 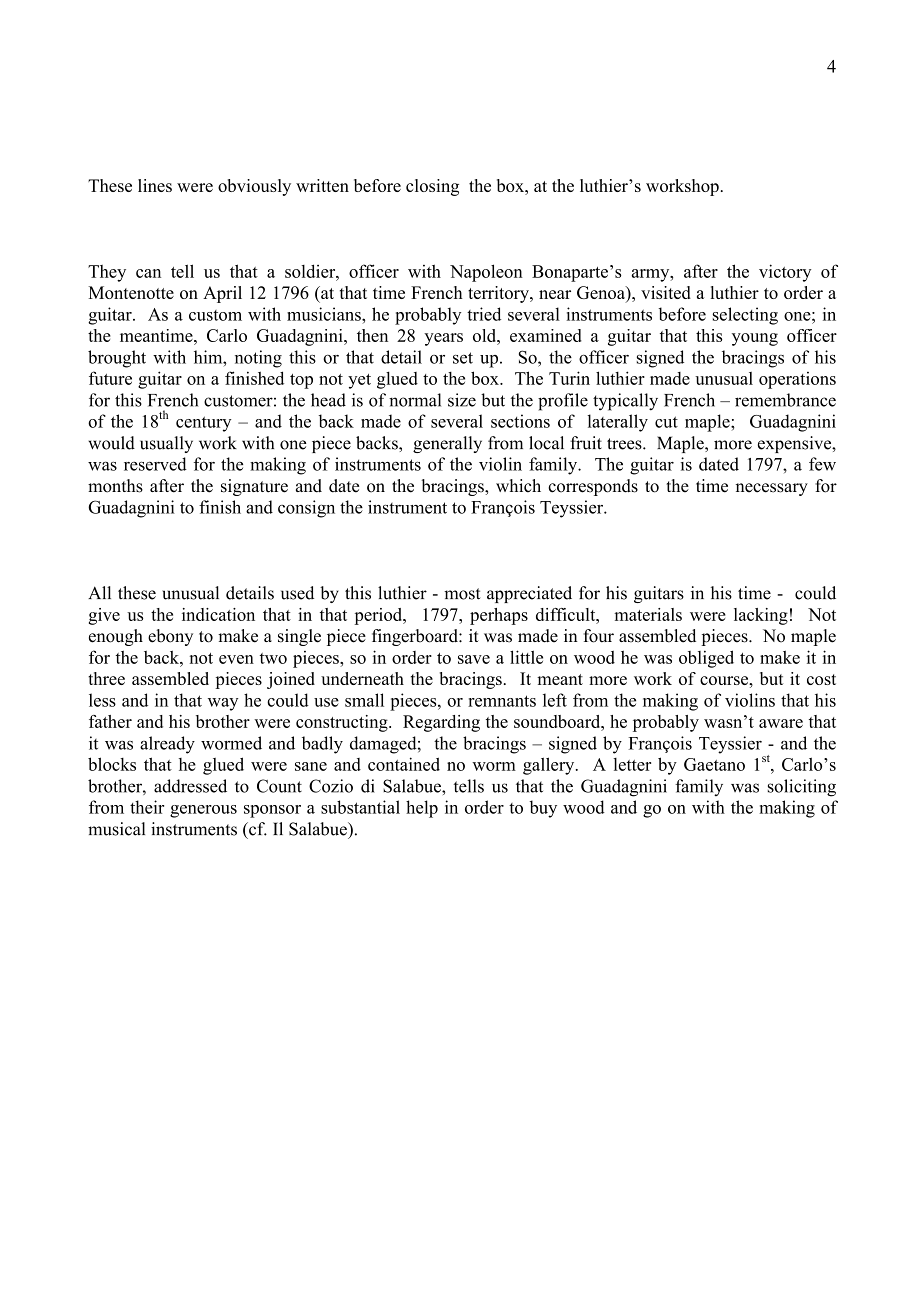 I want to click on young, so click(x=755, y=339).
